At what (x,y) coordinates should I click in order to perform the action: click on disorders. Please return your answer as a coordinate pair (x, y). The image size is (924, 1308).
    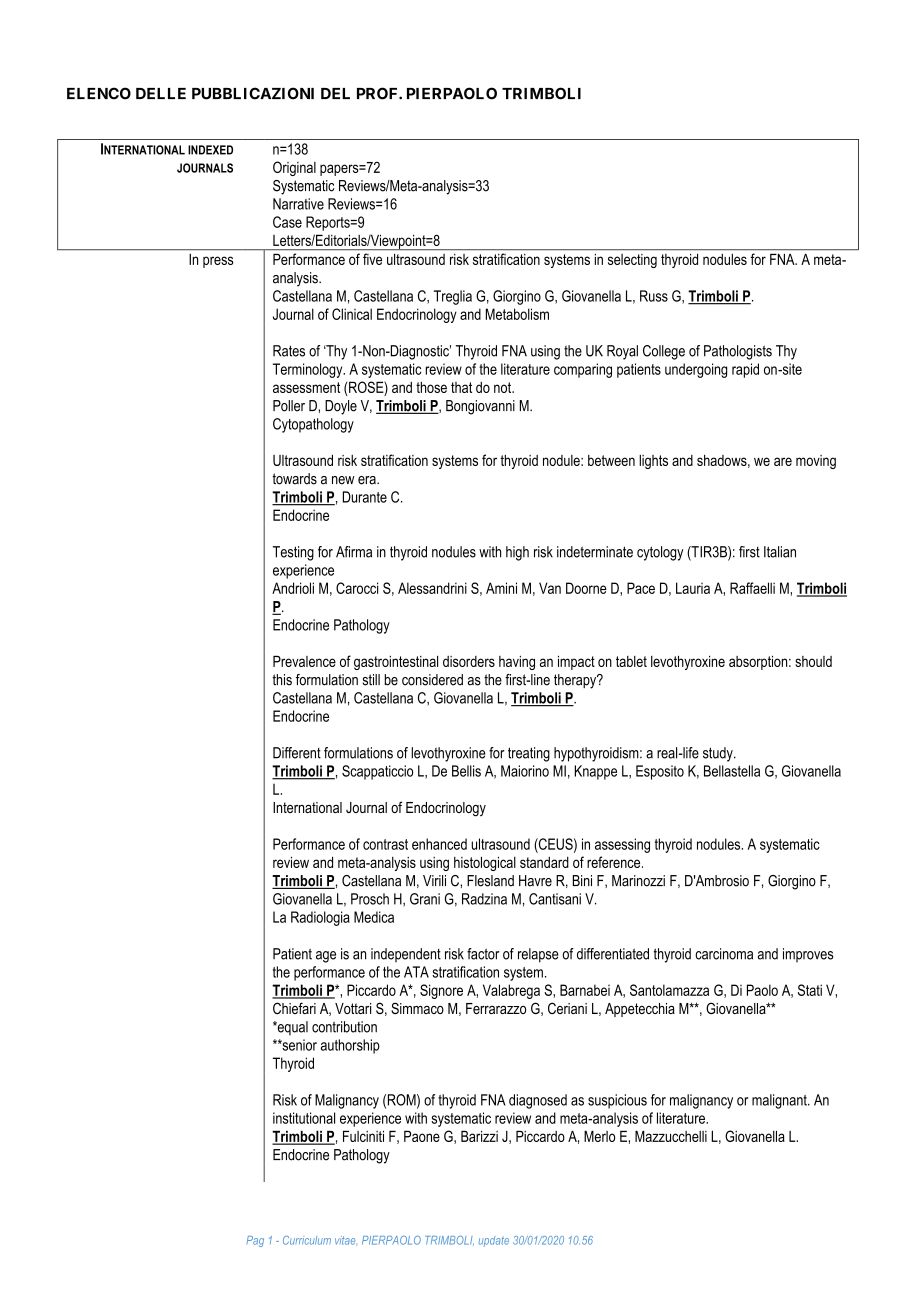
    Looking at the image, I should click on (469, 661).
